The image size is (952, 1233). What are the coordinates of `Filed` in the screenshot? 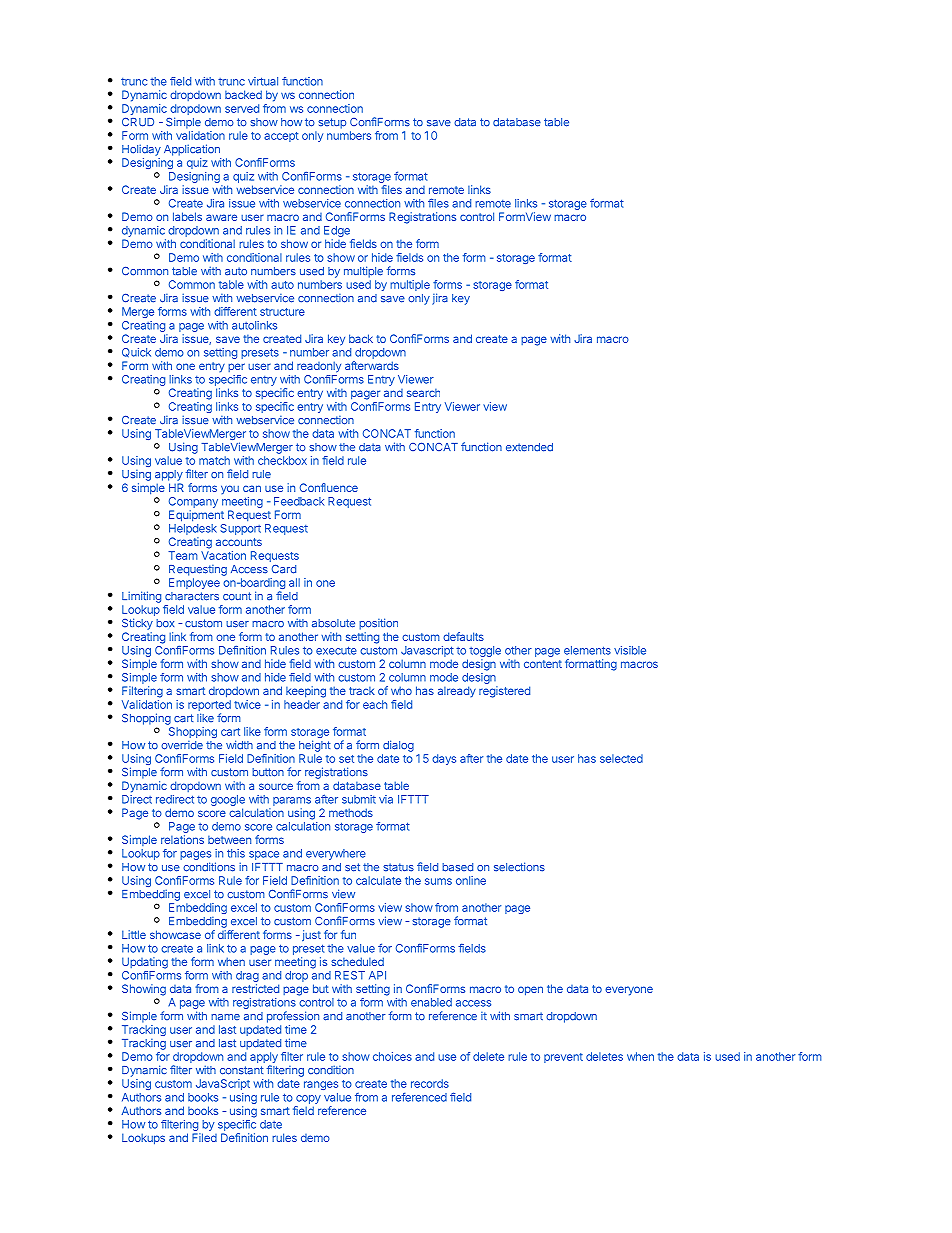 It's located at (204, 1137).
